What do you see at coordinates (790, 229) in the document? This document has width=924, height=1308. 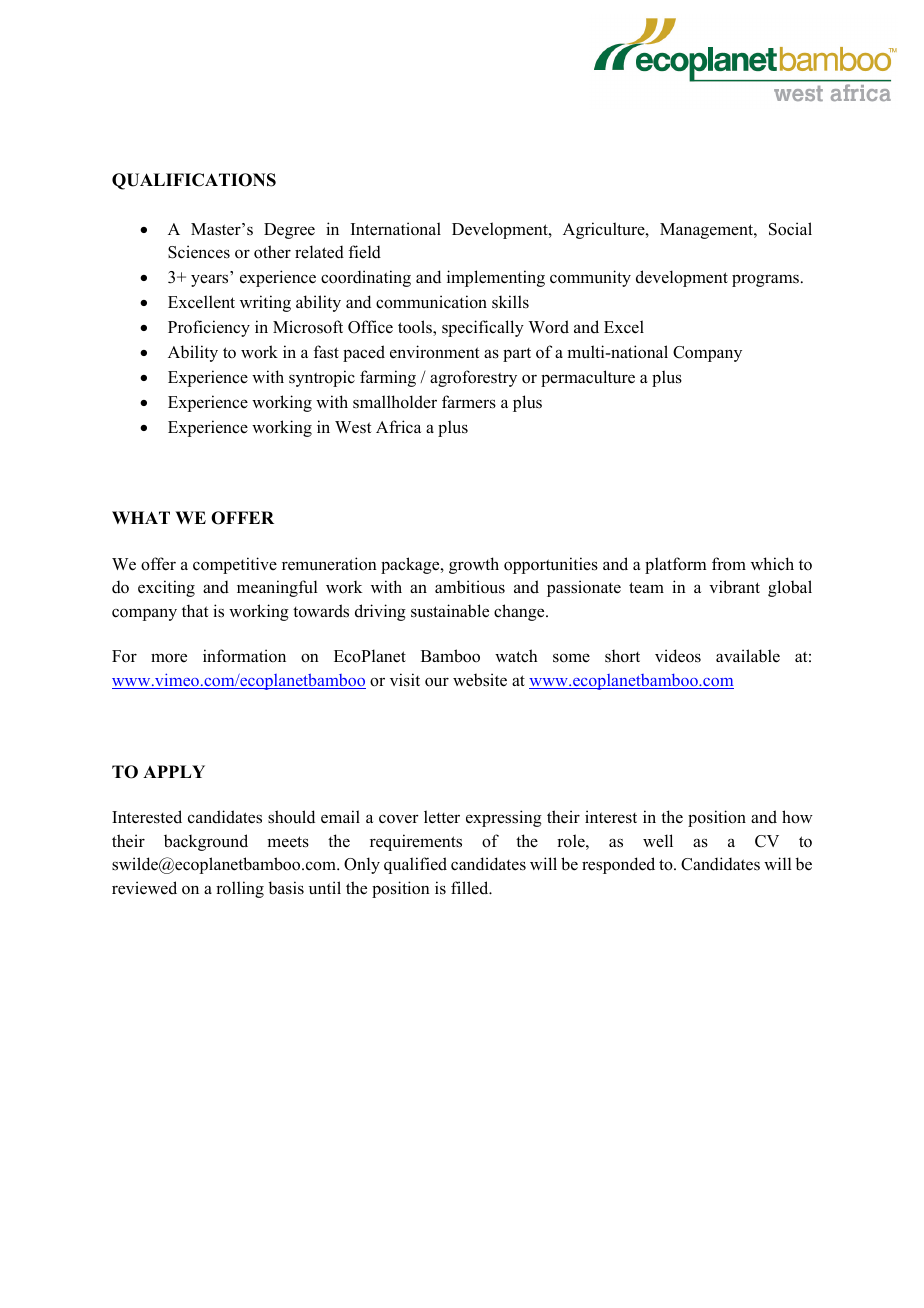 I see `Social` at bounding box center [790, 229].
